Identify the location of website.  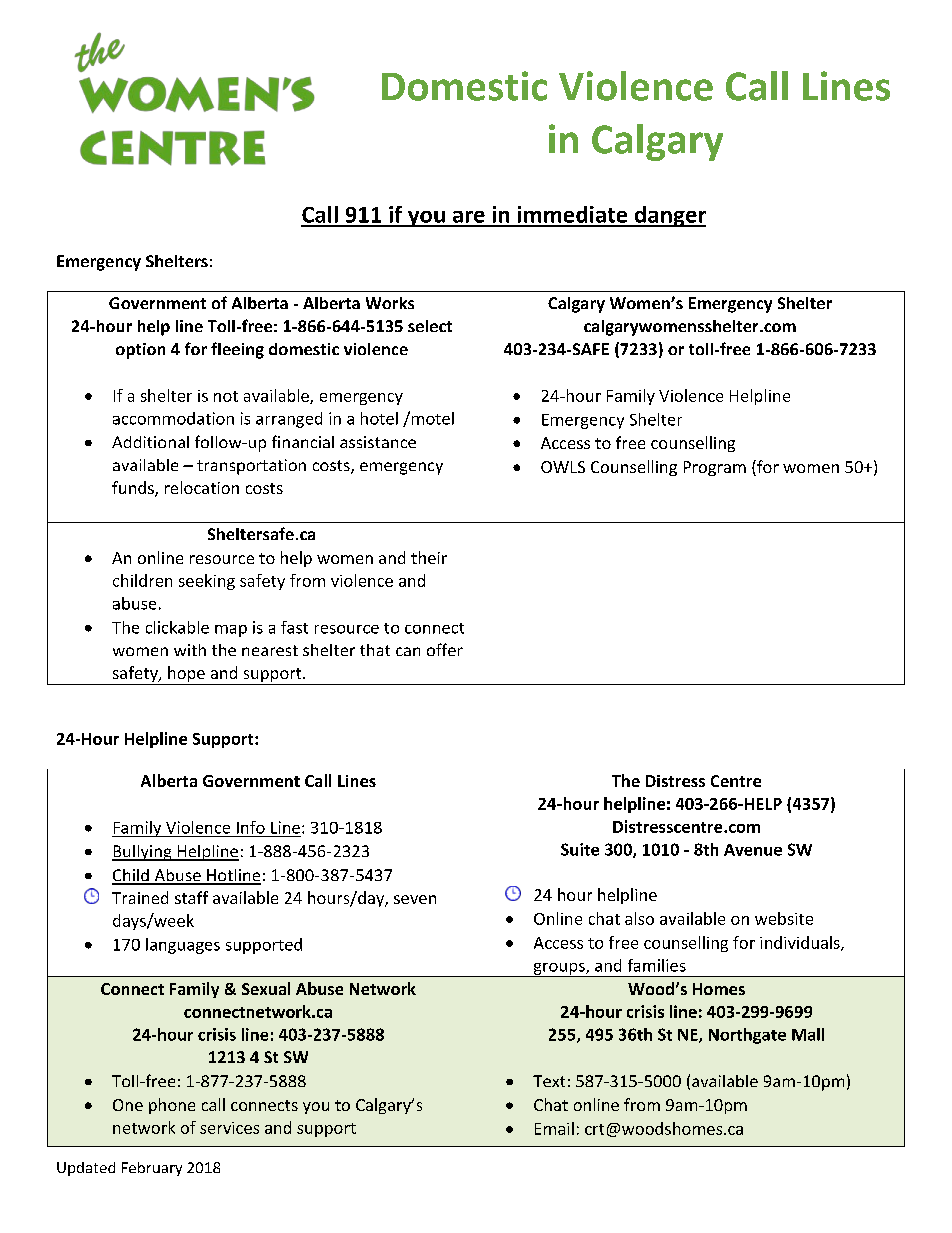
(784, 918).
